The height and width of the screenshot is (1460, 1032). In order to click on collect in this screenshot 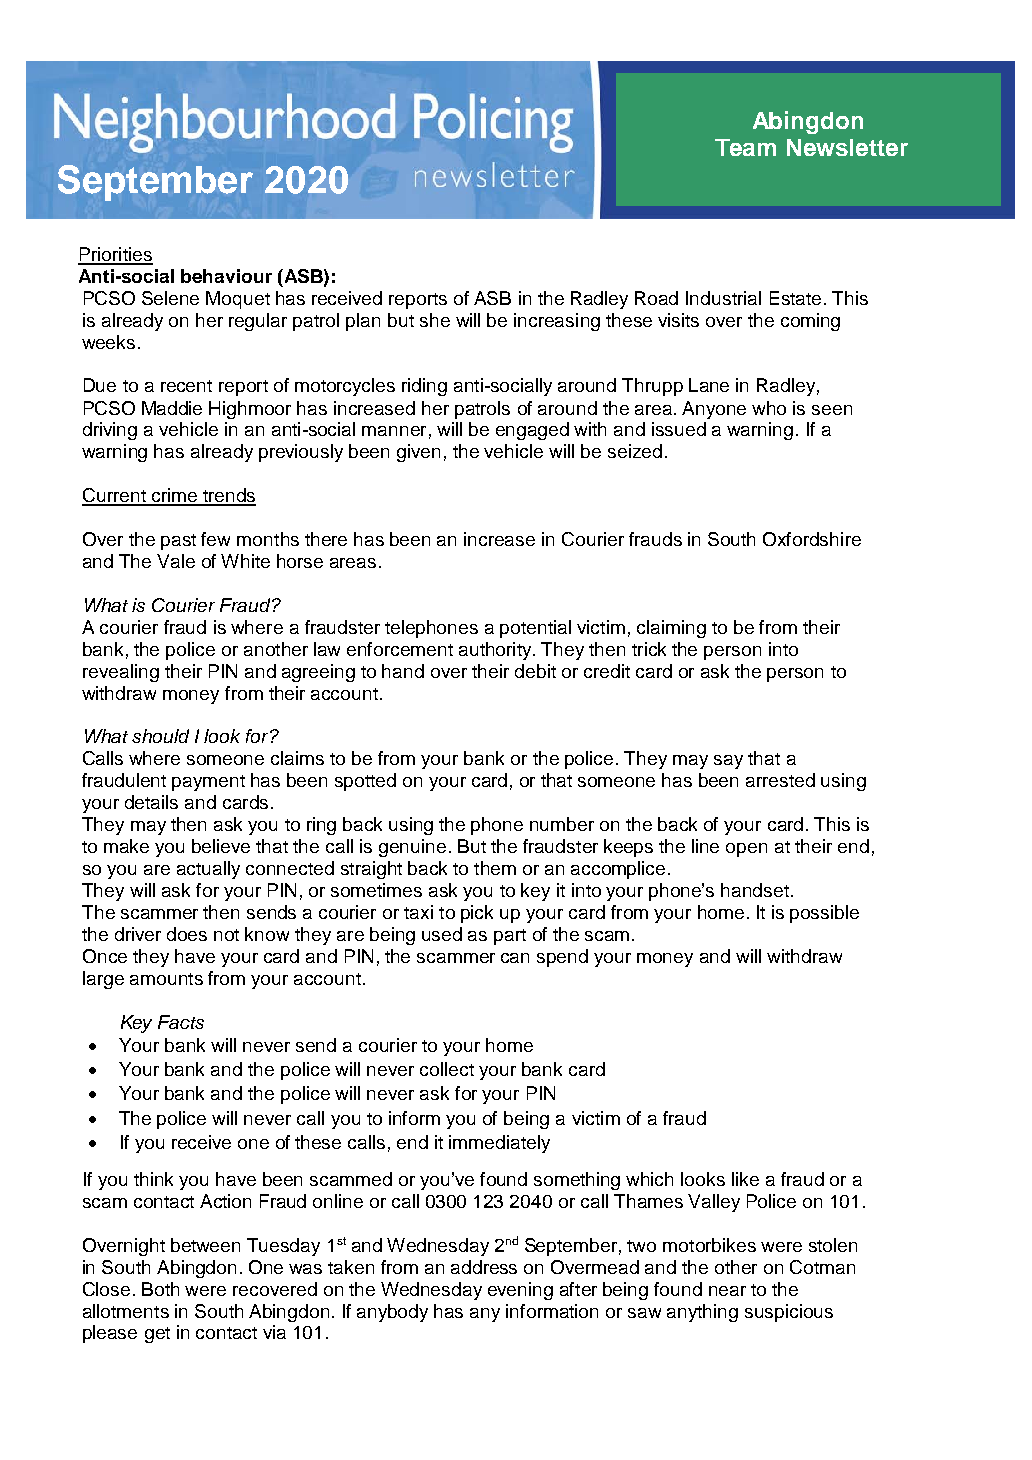, I will do `click(447, 1069)`.
